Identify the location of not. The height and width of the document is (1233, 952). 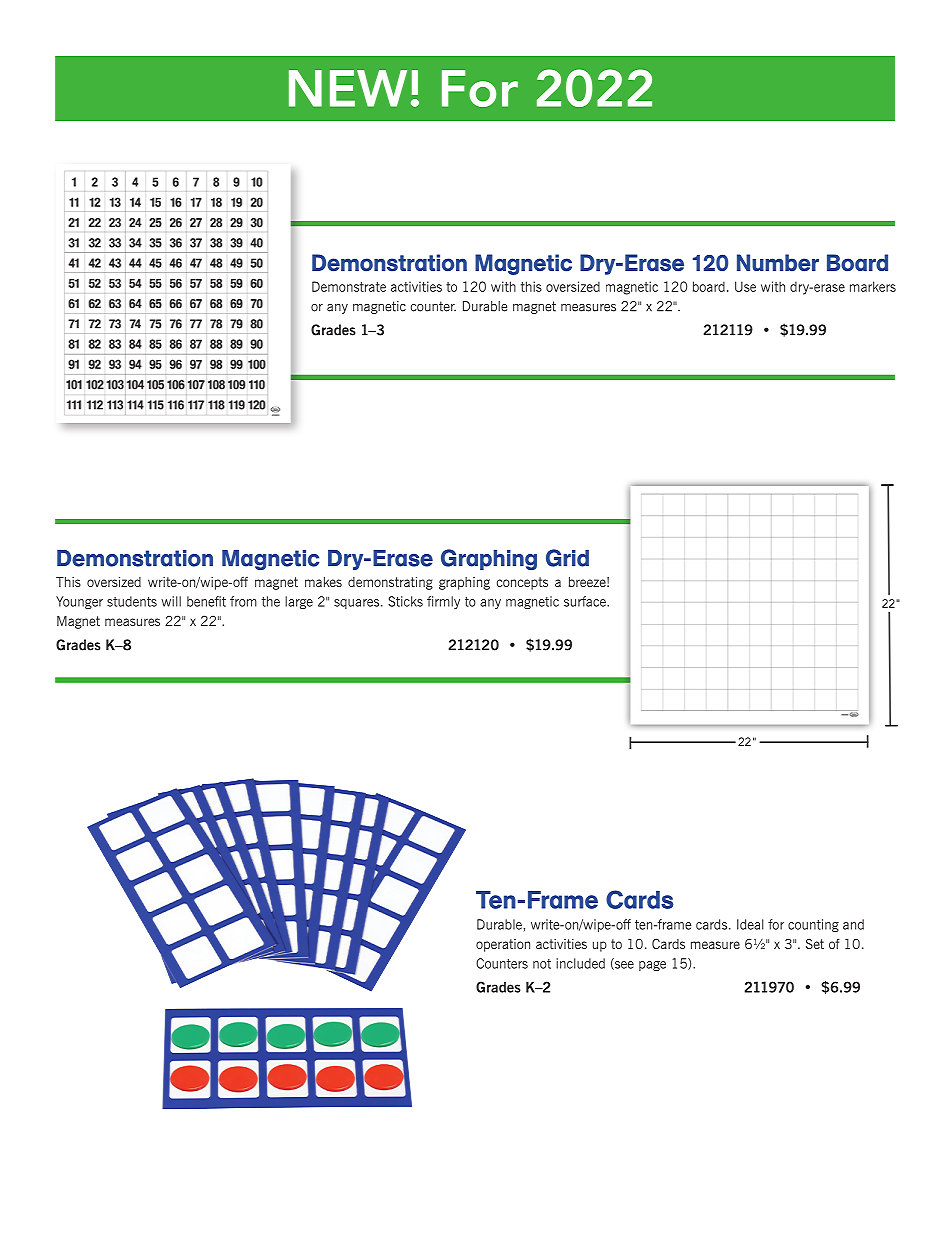
(542, 964).
